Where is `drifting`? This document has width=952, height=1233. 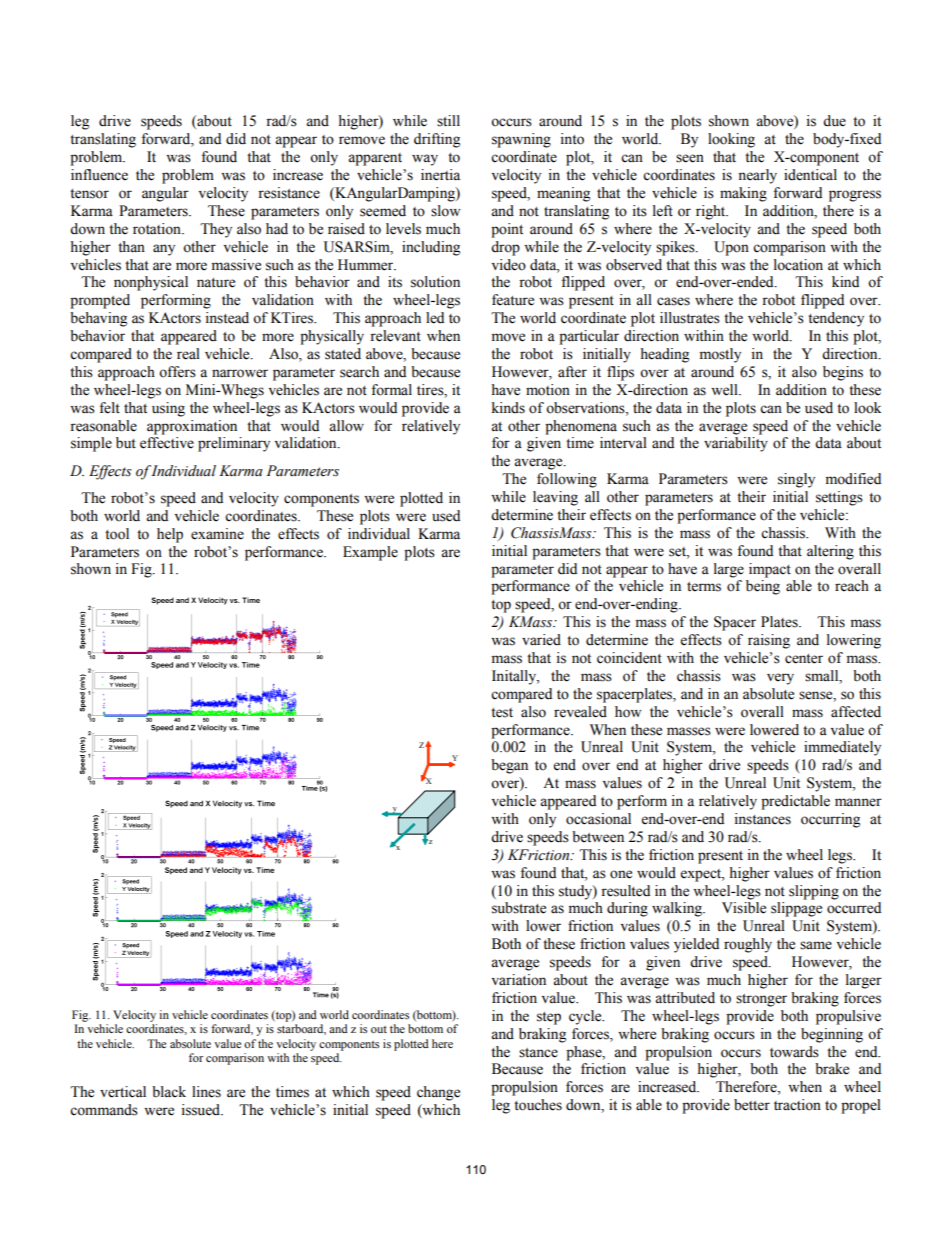 drifting is located at coordinates (437, 140).
